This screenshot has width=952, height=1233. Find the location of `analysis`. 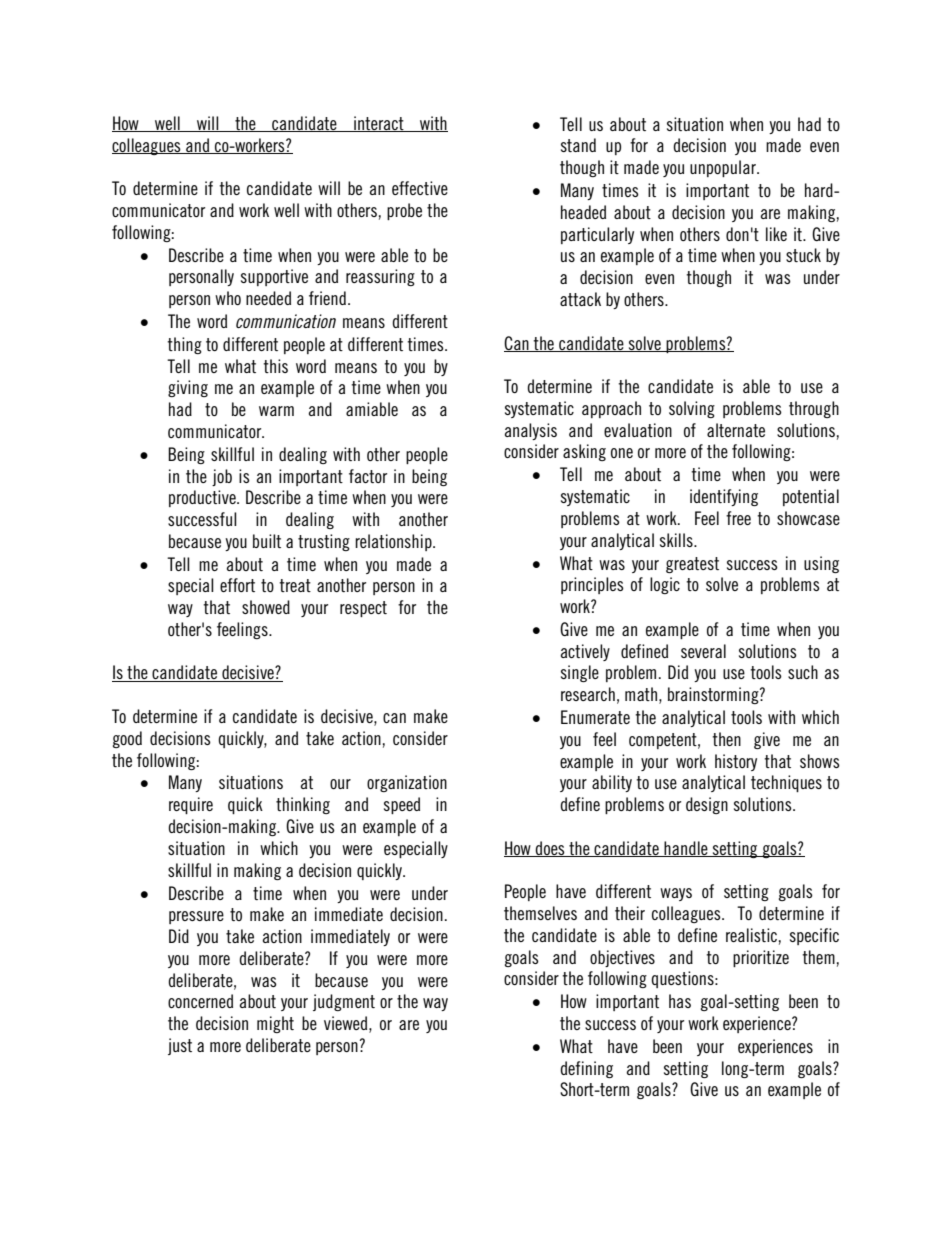

analysis is located at coordinates (530, 431).
